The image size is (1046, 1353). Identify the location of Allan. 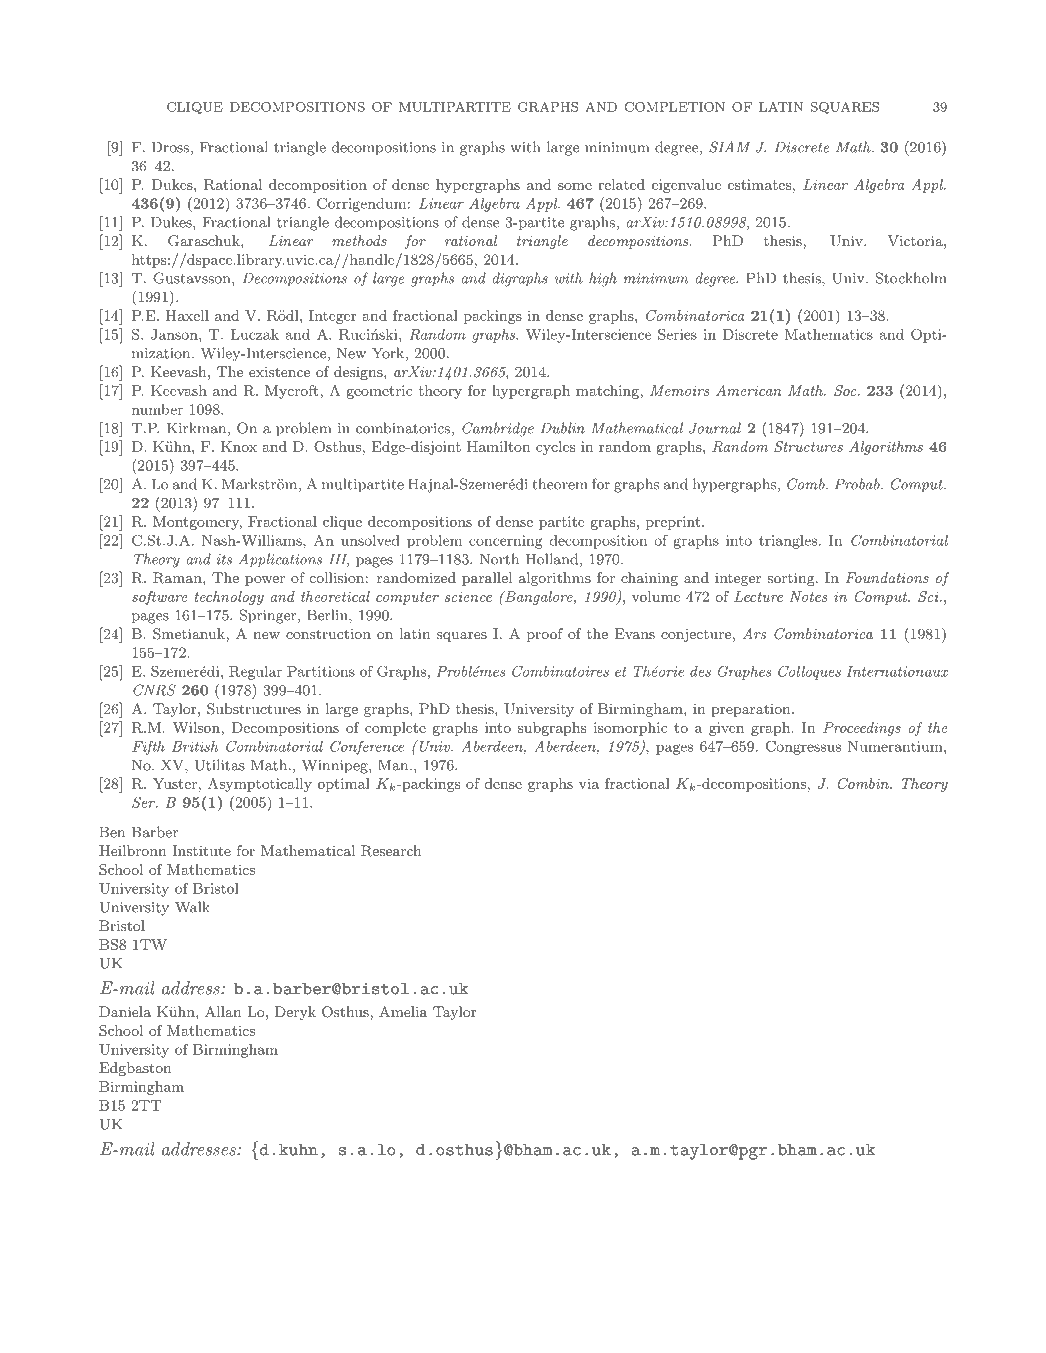
(223, 1011).
